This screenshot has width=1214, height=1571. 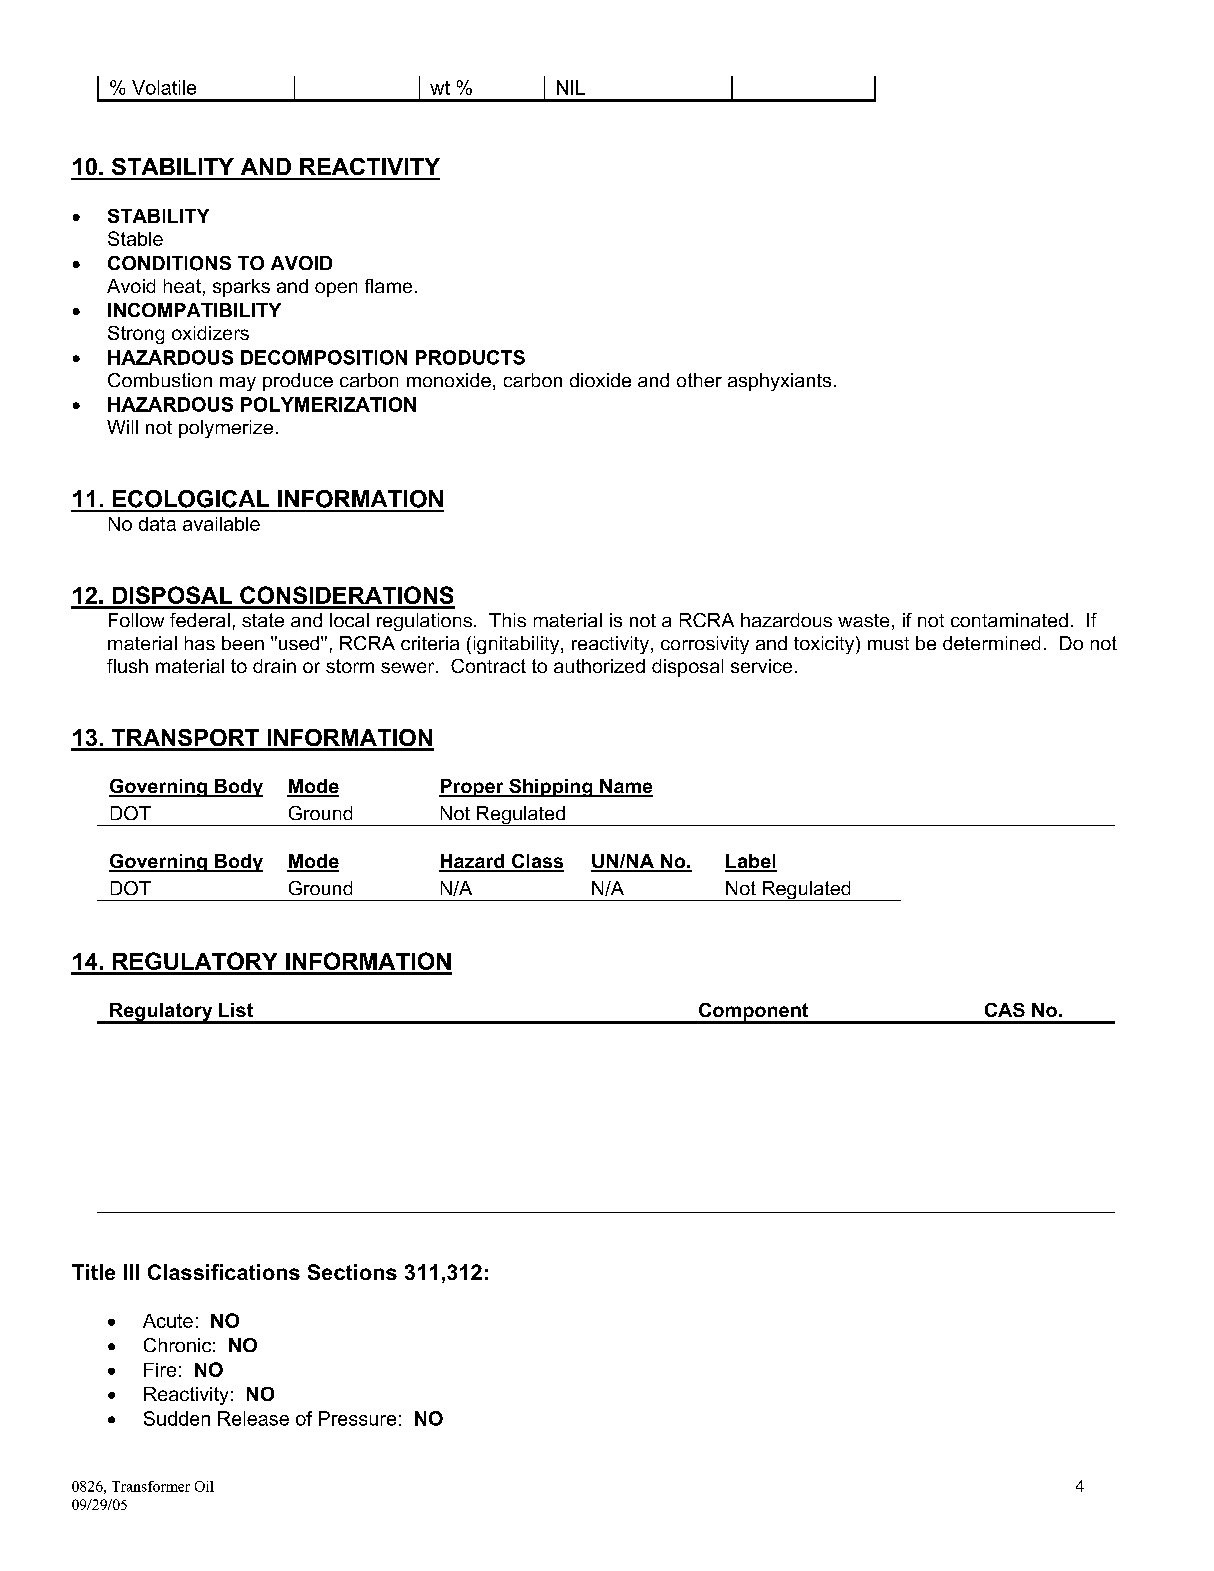 What do you see at coordinates (177, 1418) in the screenshot?
I see `Sudden` at bounding box center [177, 1418].
